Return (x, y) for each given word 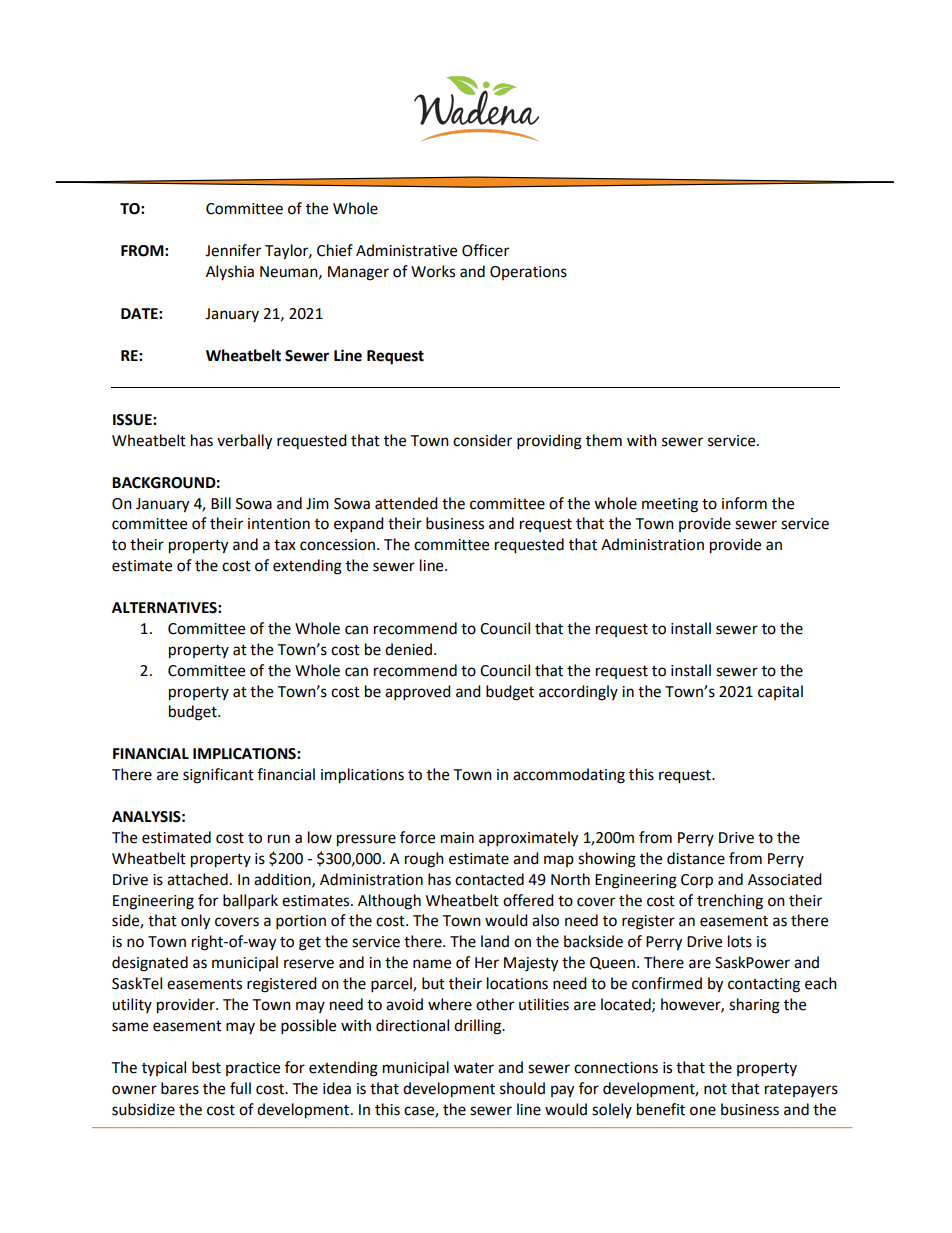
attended (406, 503)
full (240, 1088)
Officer (485, 250)
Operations (528, 273)
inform (744, 503)
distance (696, 858)
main (457, 838)
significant (218, 776)
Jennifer (233, 250)
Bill (221, 503)
